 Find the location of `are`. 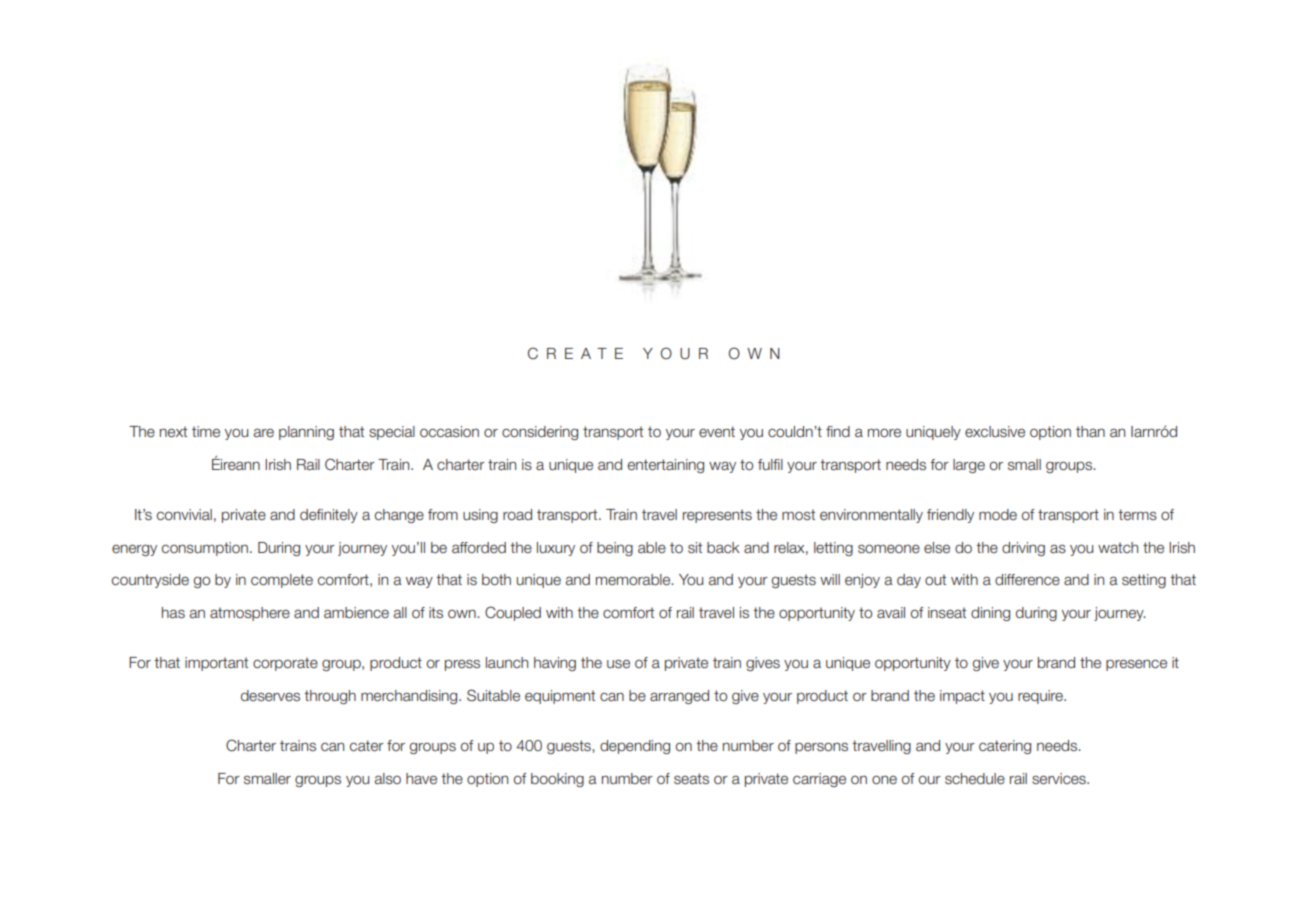

are is located at coordinates (264, 432).
